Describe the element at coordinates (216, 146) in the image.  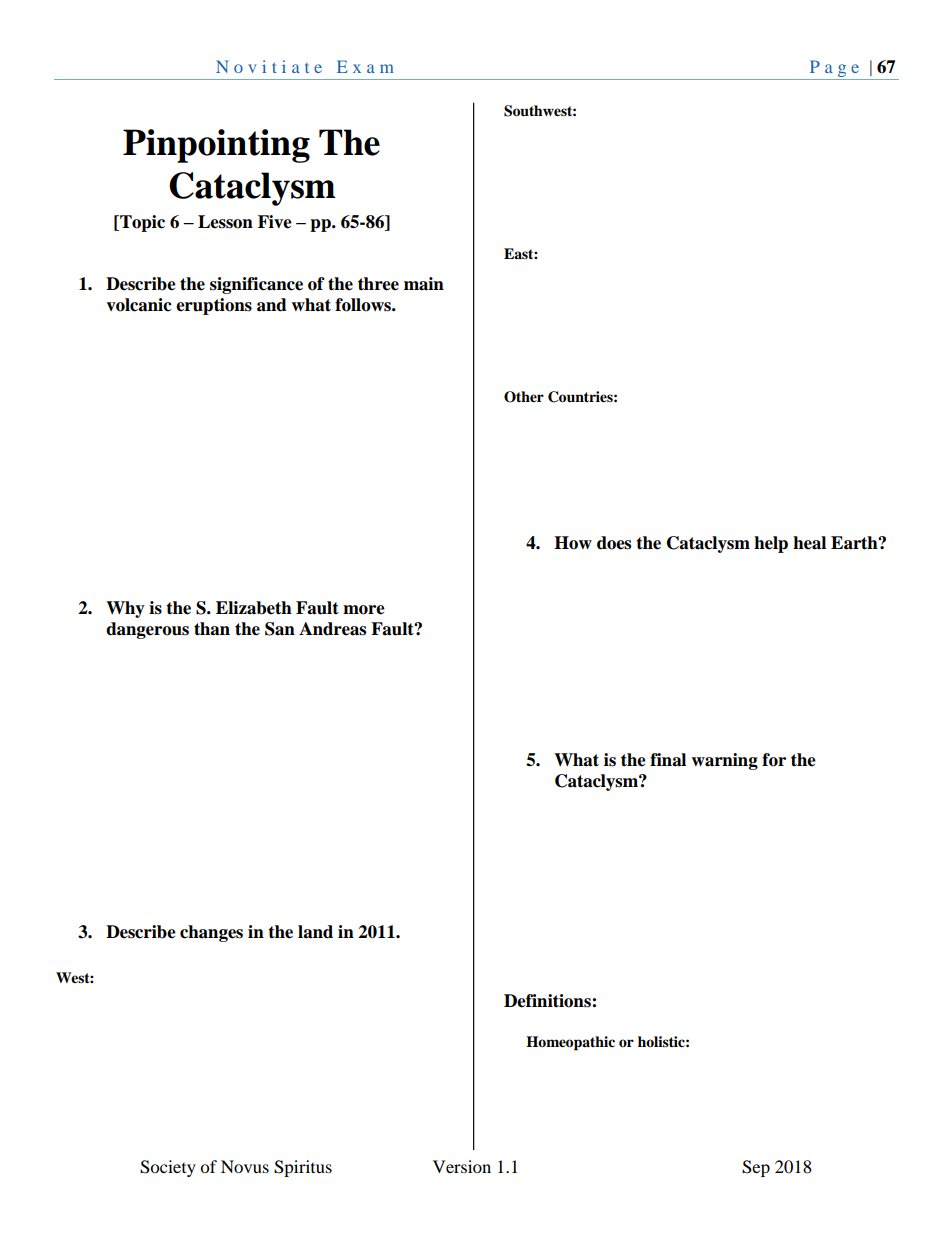
I see `Pinpointing` at that location.
